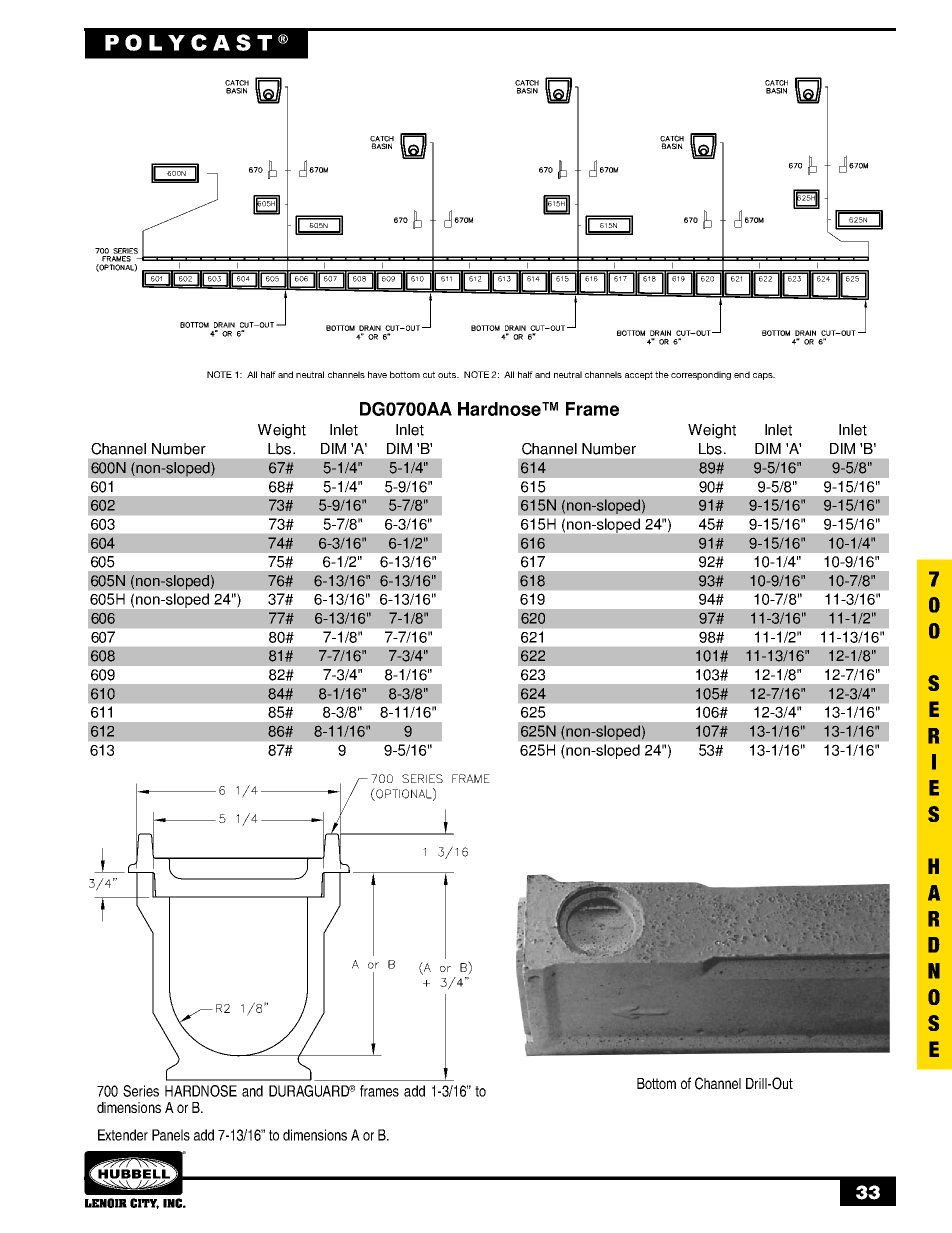 Image resolution: width=952 pixels, height=1233 pixels. Describe the element at coordinates (429, 374) in the image. I see `cut` at that location.
